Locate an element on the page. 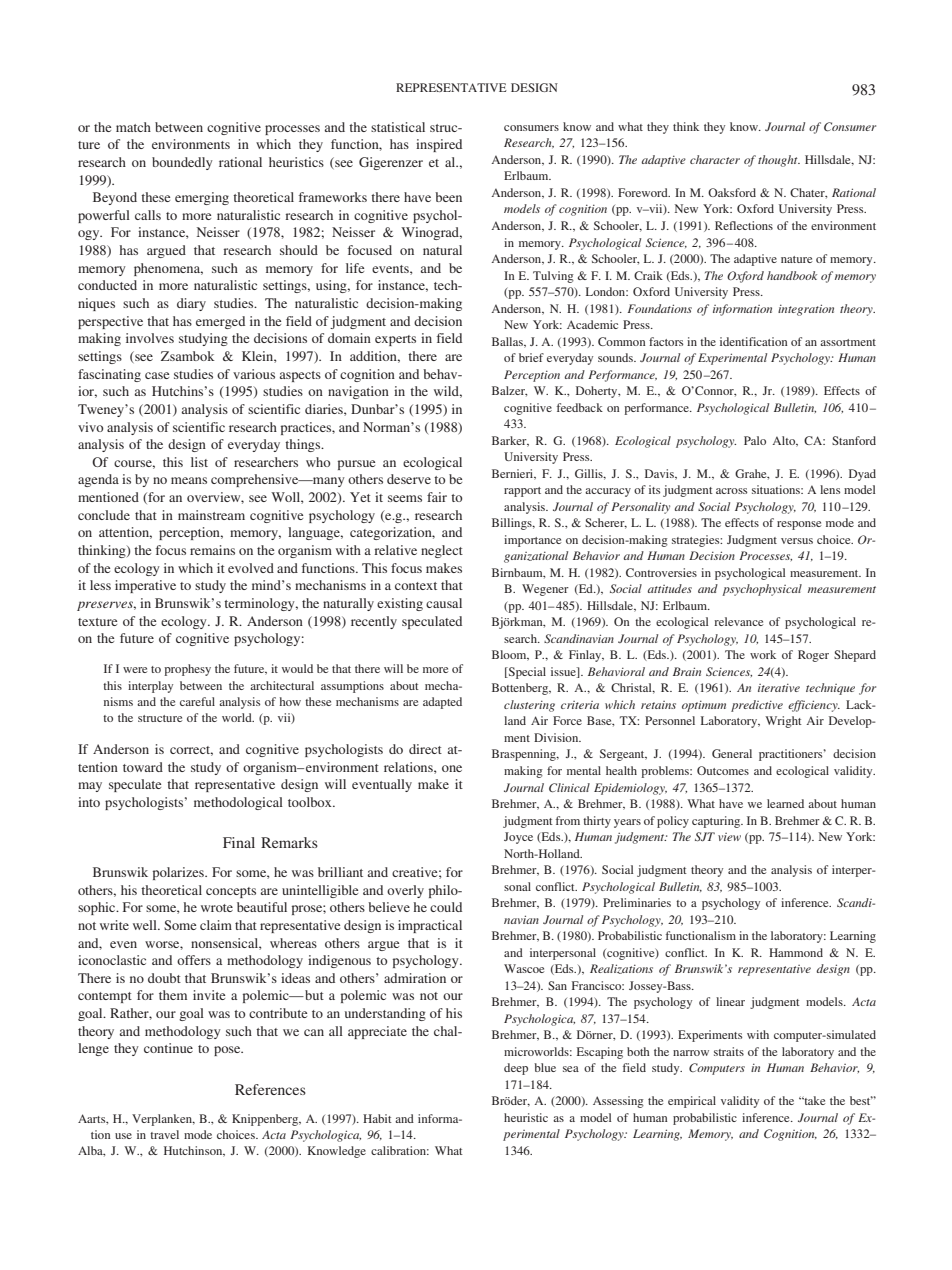  direct is located at coordinates (425, 749).
